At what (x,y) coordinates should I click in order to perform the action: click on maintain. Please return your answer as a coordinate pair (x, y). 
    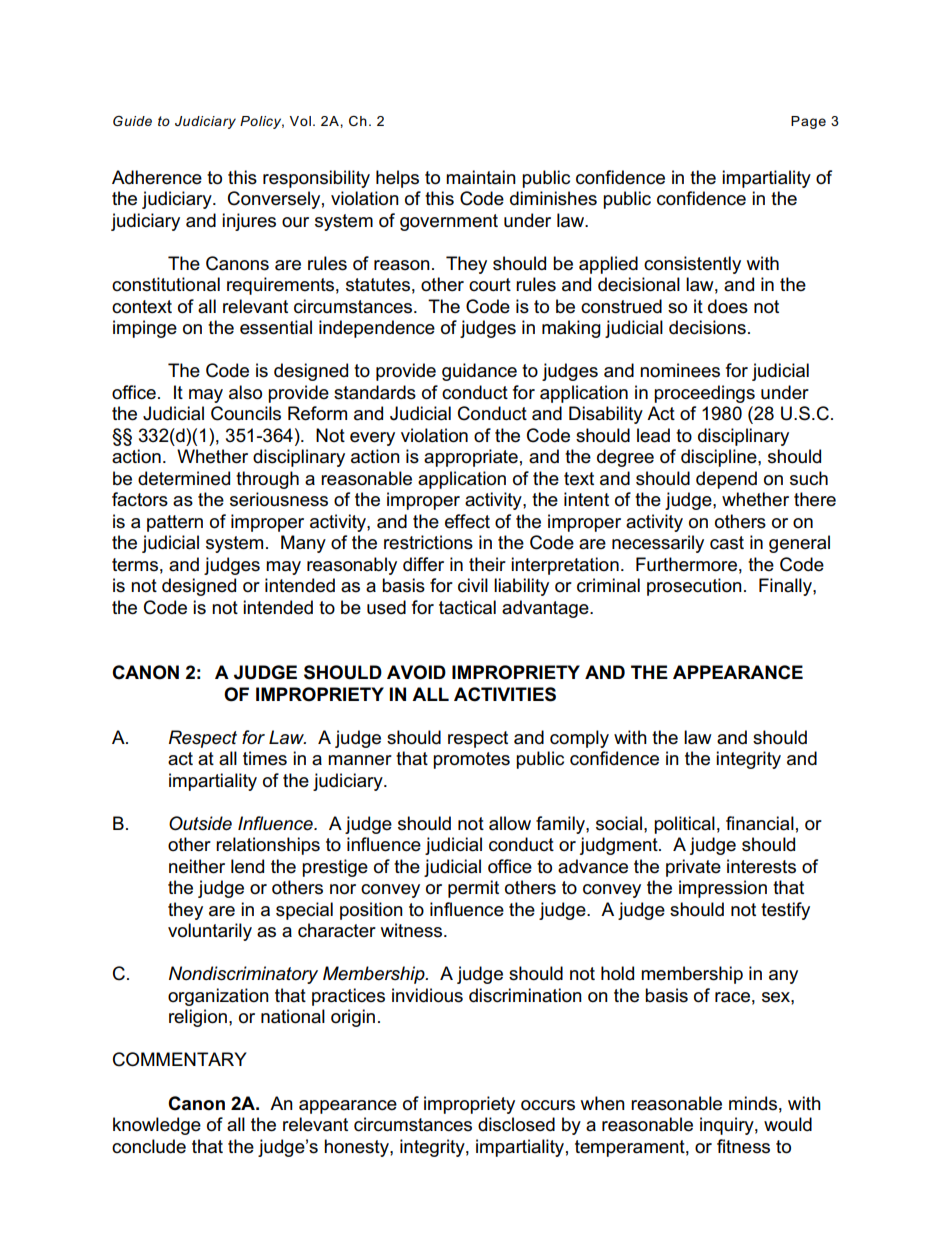
    Looking at the image, I should click on (481, 177).
